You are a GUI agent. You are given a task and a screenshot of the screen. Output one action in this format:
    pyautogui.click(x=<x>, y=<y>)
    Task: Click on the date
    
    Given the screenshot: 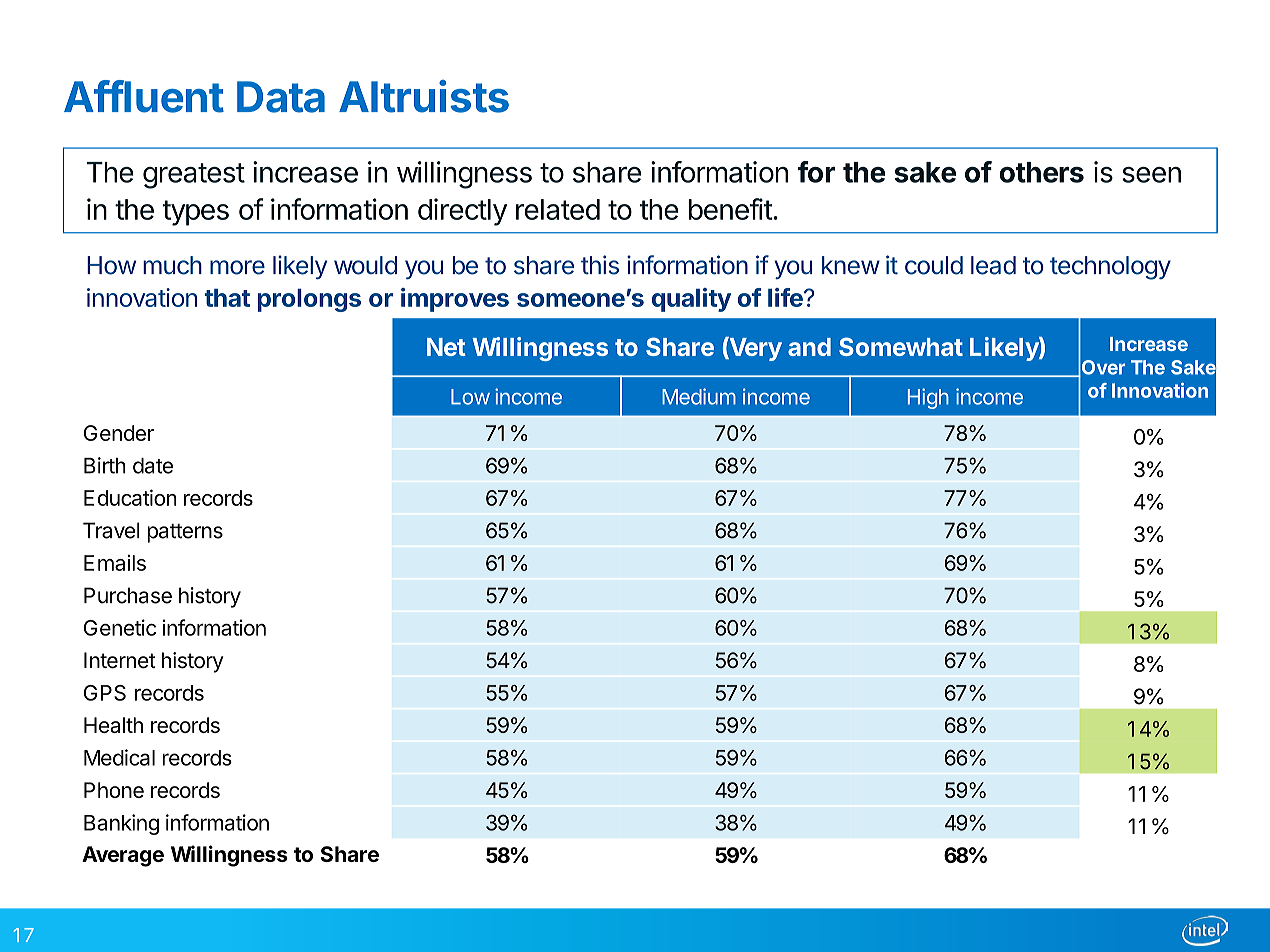 What is the action you would take?
    pyautogui.click(x=153, y=466)
